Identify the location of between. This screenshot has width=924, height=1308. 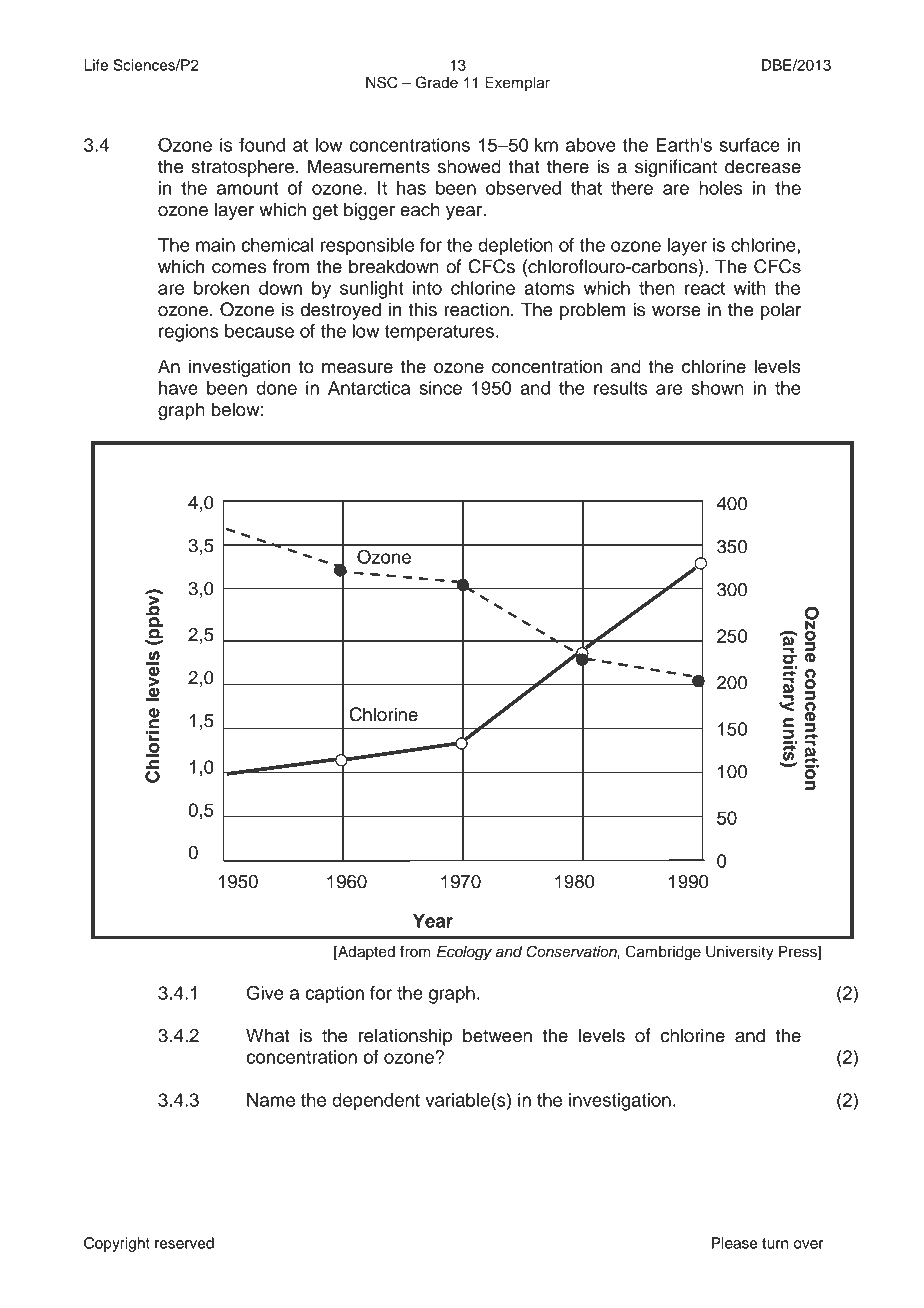
(497, 1035).
